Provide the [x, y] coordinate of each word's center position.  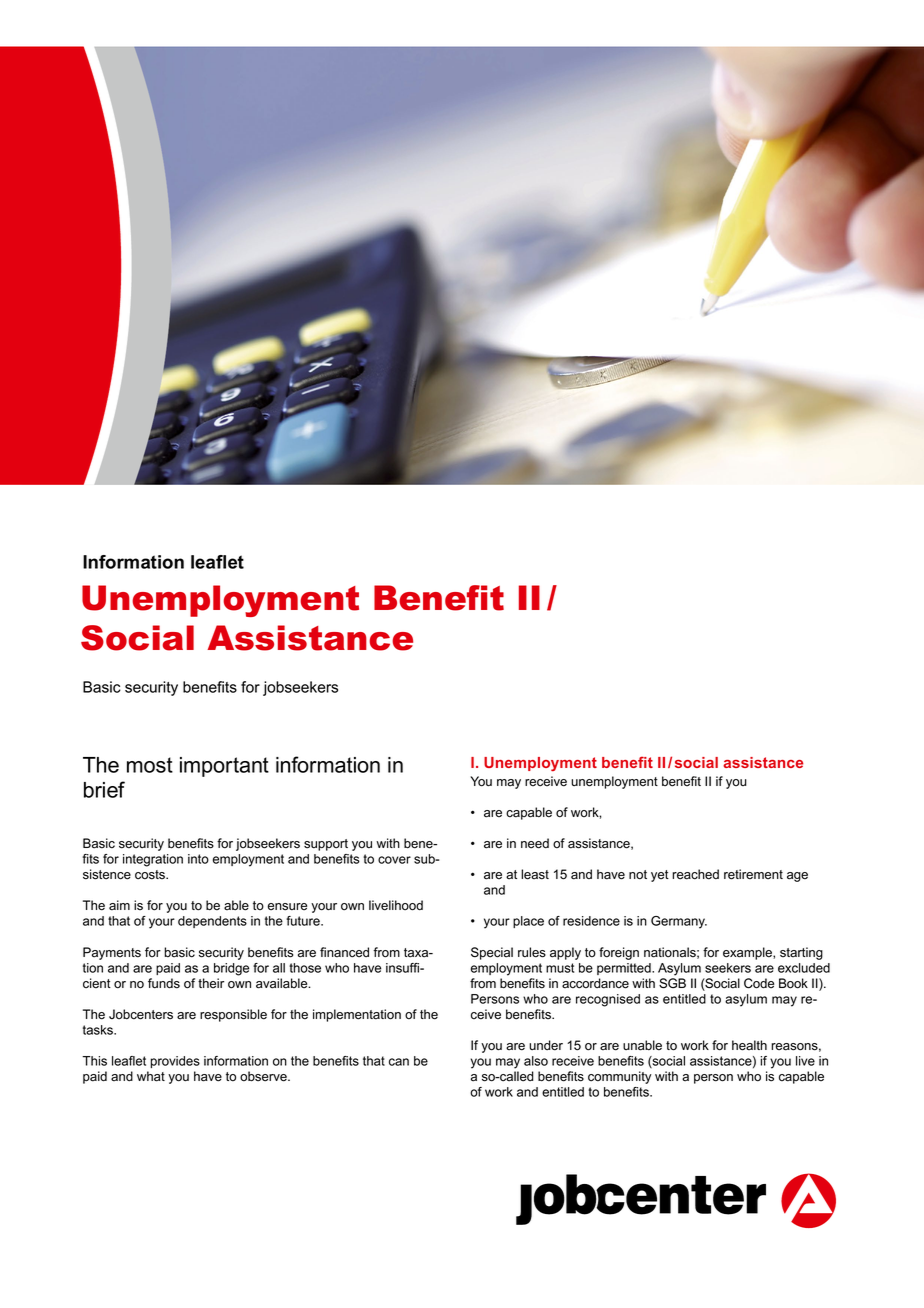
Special [492, 953]
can [399, 1062]
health [749, 1045]
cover [394, 860]
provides [175, 1062]
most [150, 765]
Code [759, 983]
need [535, 843]
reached [695, 874]
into [198, 859]
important [224, 767]
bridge [231, 969]
